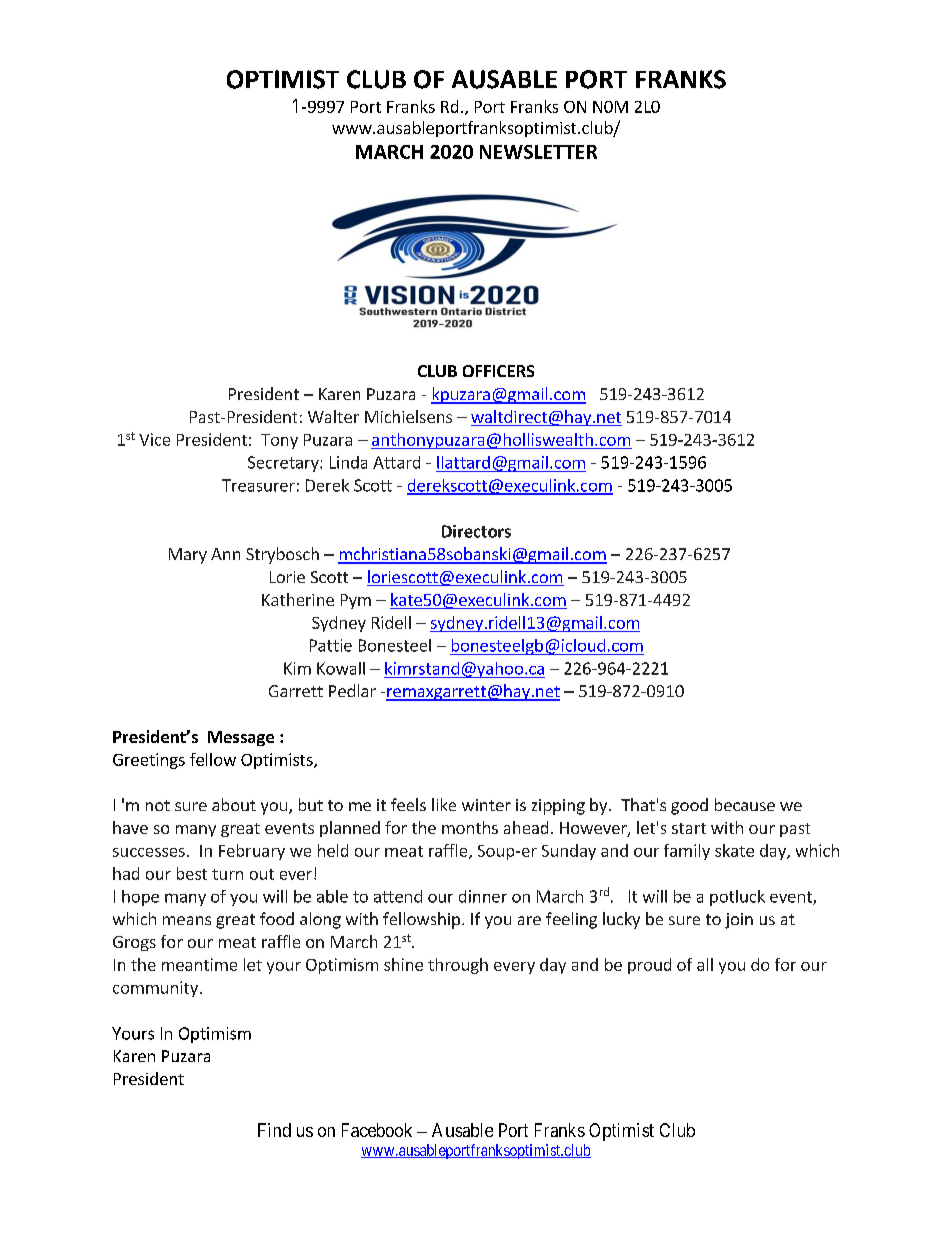 The image size is (952, 1233). I want to click on proud, so click(649, 966).
